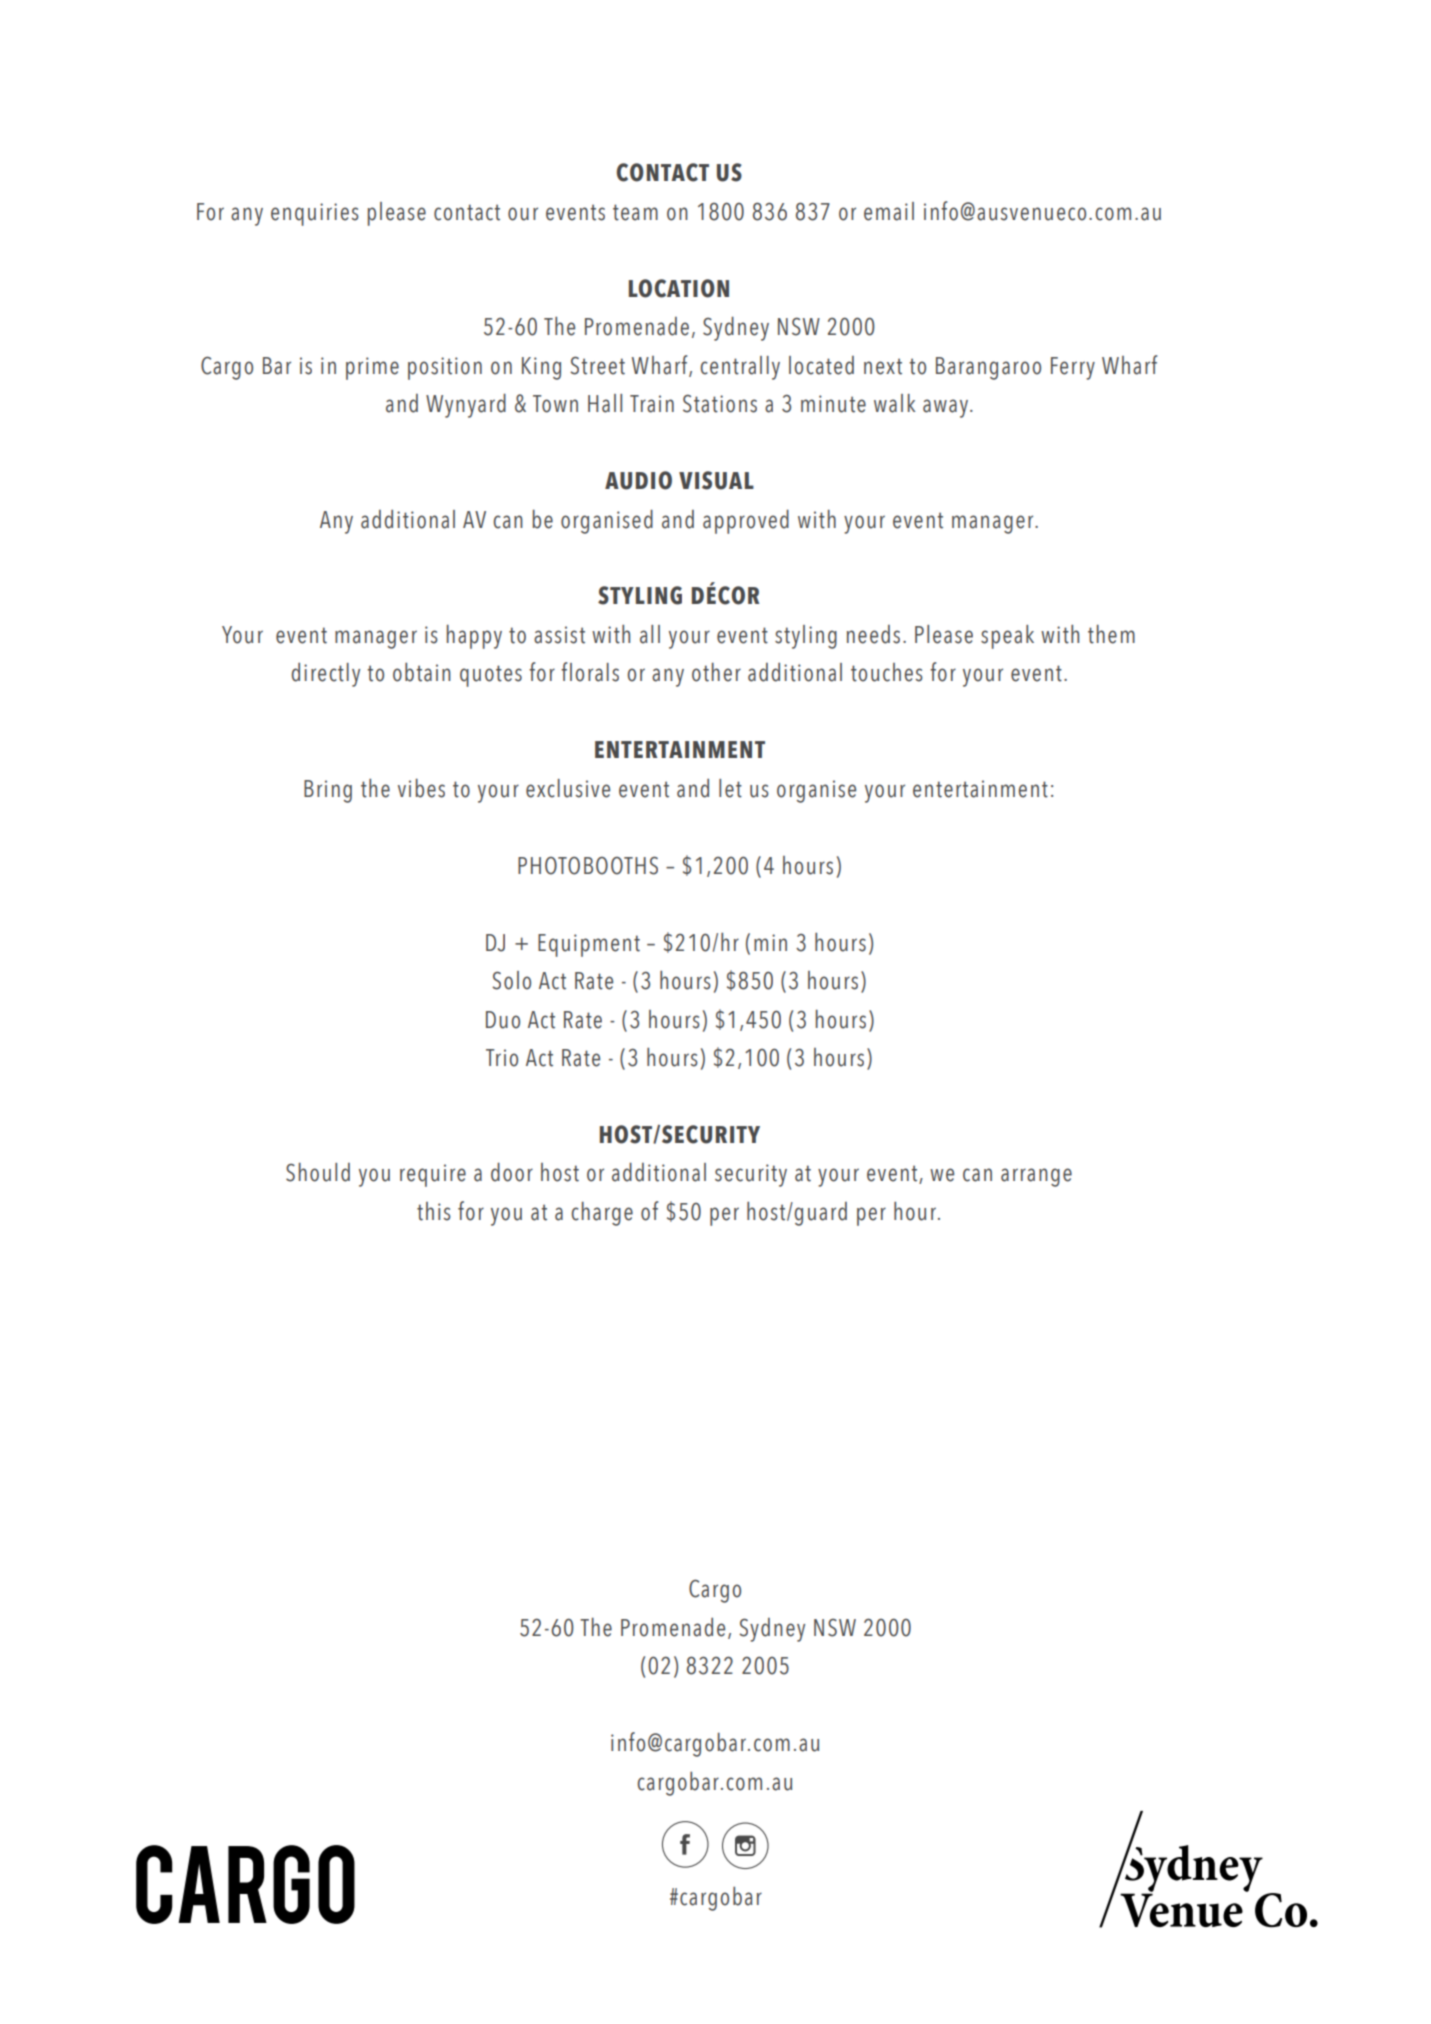 The width and height of the screenshot is (1431, 2024). Describe the element at coordinates (887, 672) in the screenshot. I see `touches` at that location.
